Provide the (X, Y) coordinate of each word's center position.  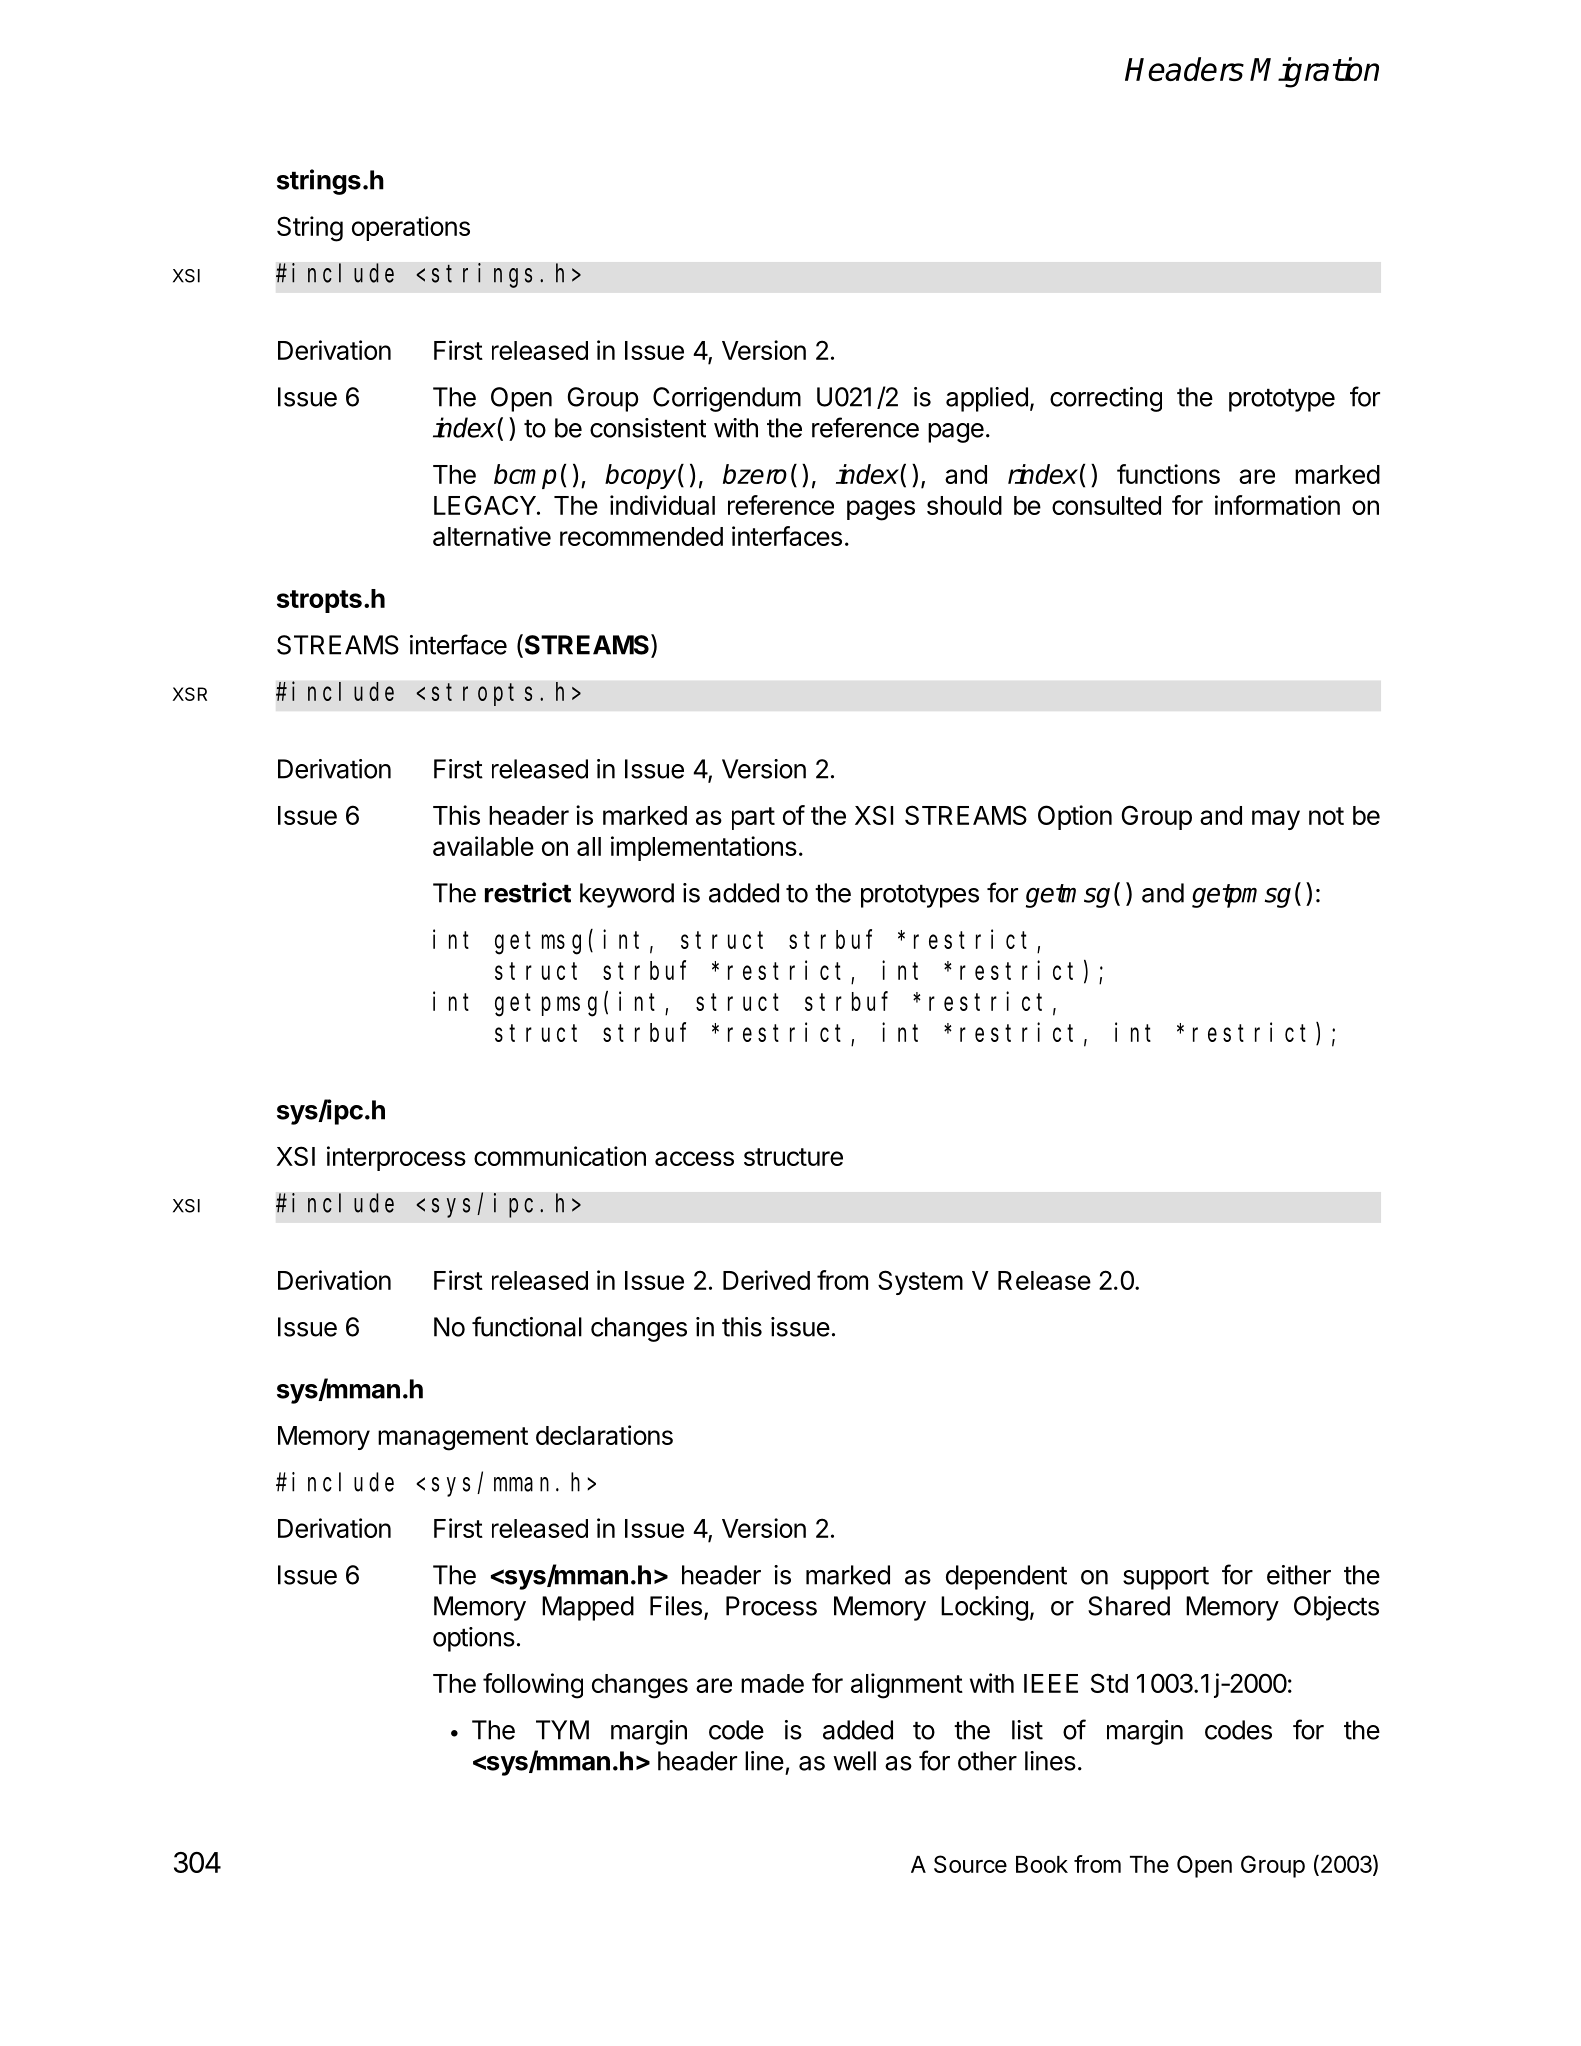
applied (987, 399)
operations (411, 228)
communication (560, 1156)
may (1276, 820)
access (694, 1158)
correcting (1106, 399)
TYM (562, 1730)
